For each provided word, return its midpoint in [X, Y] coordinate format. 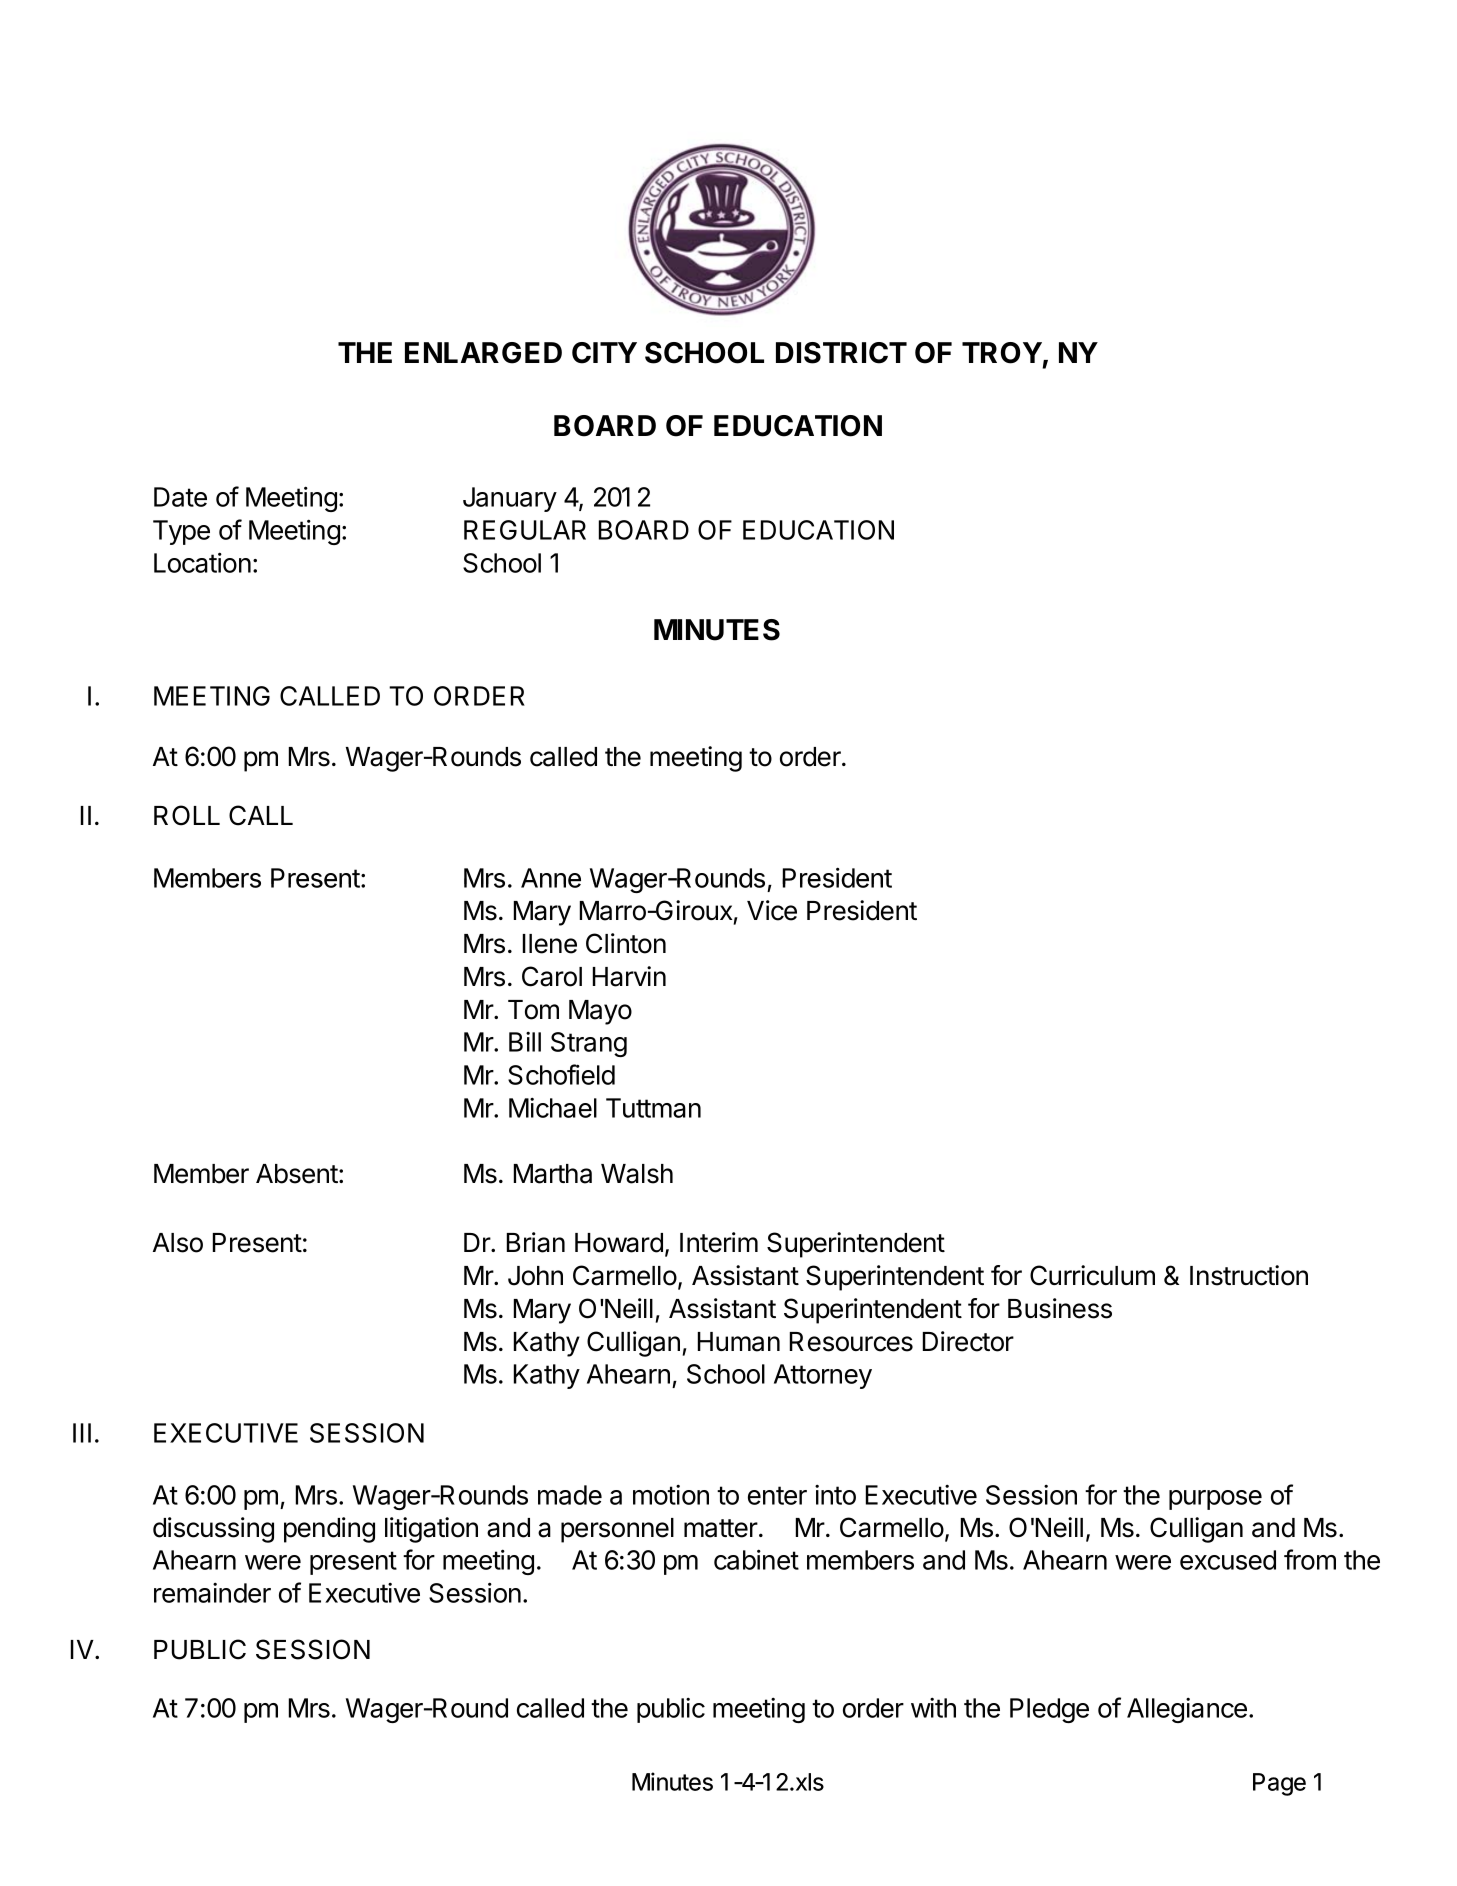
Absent [298, 1174]
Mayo [600, 1012]
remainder [212, 1593]
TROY [1002, 353]
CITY [604, 353]
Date [180, 497]
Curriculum [1092, 1275]
